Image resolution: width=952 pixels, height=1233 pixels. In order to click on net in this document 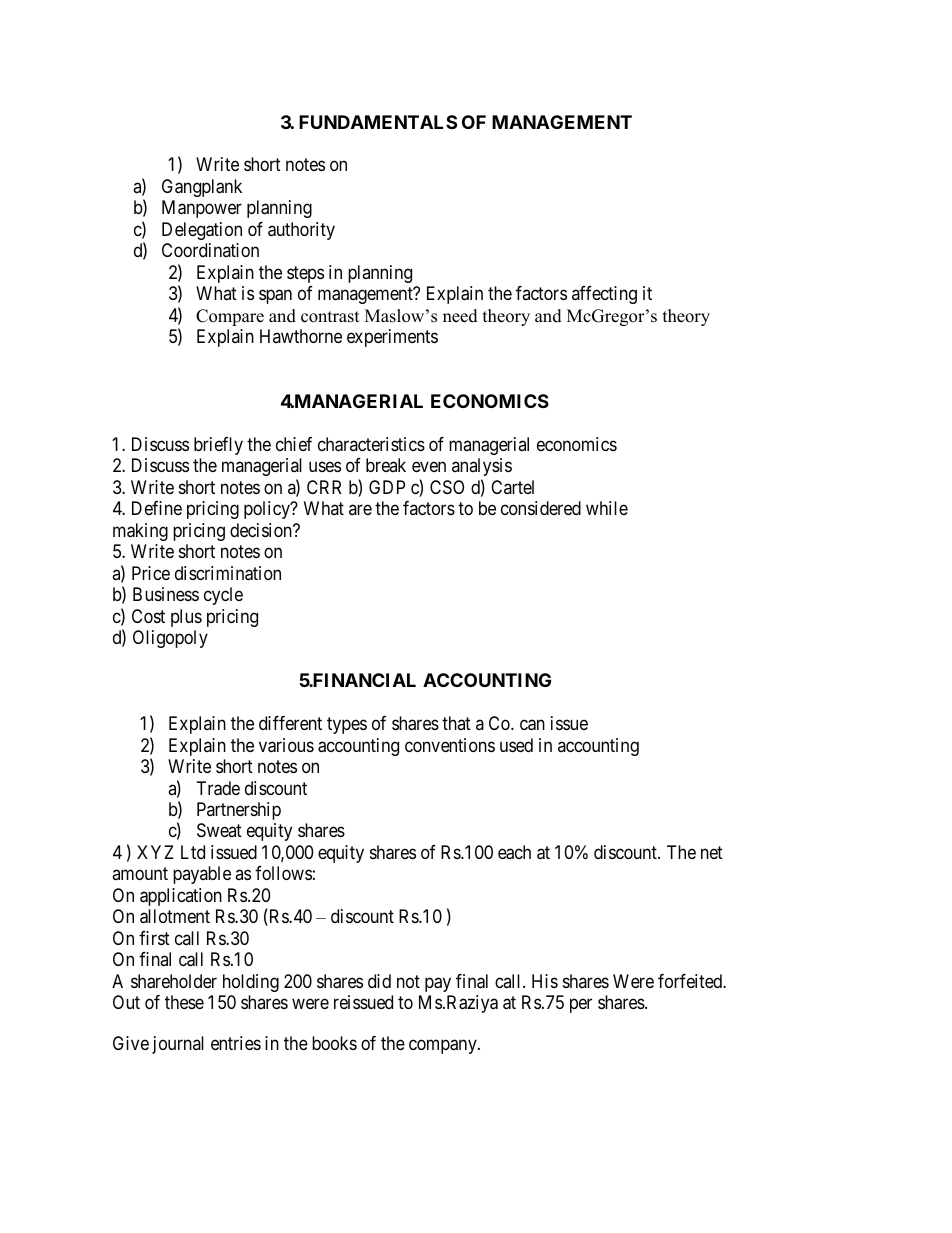, I will do `click(712, 852)`.
